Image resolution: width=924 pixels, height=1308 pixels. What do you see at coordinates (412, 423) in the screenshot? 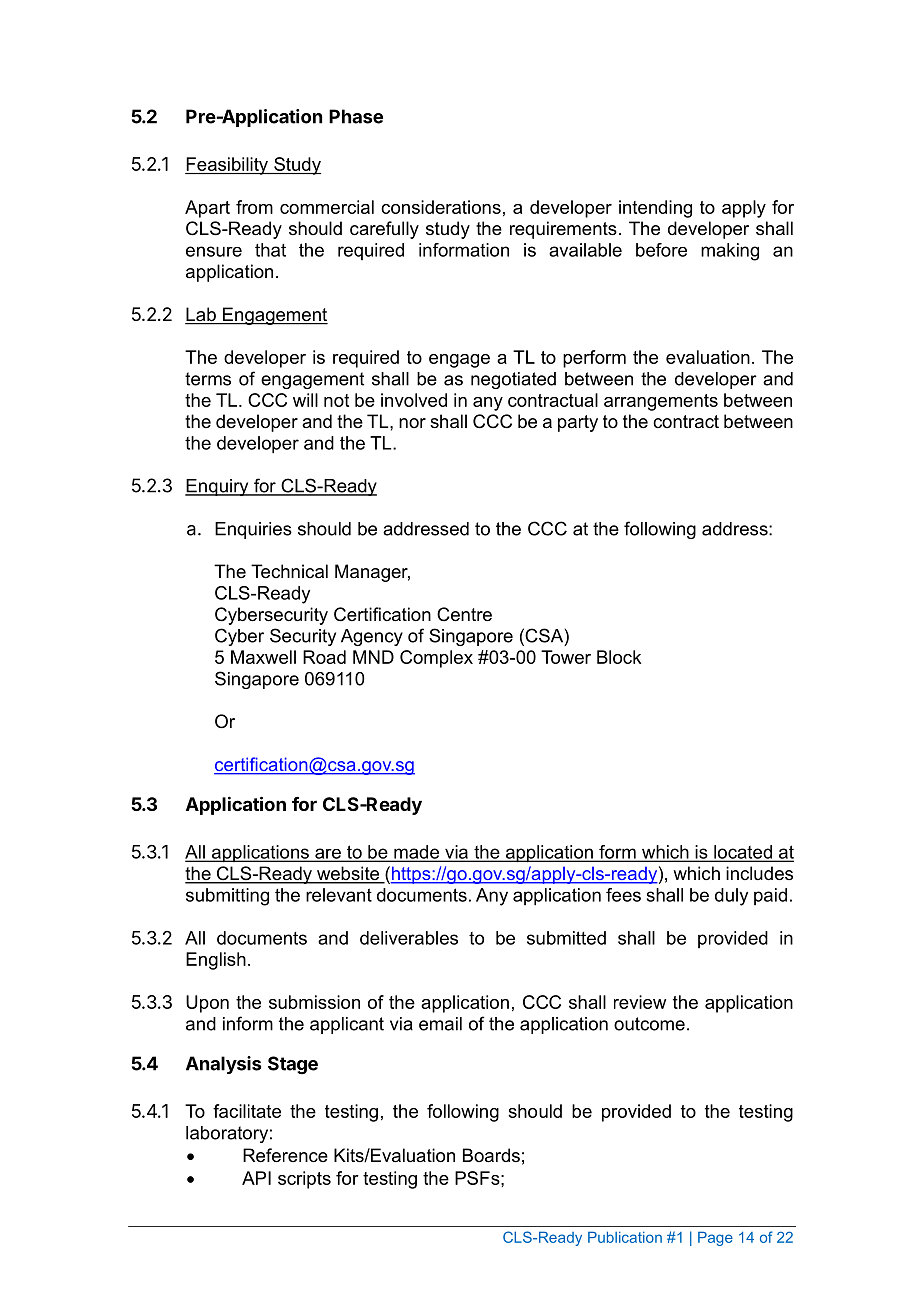
I see `nor` at bounding box center [412, 423].
